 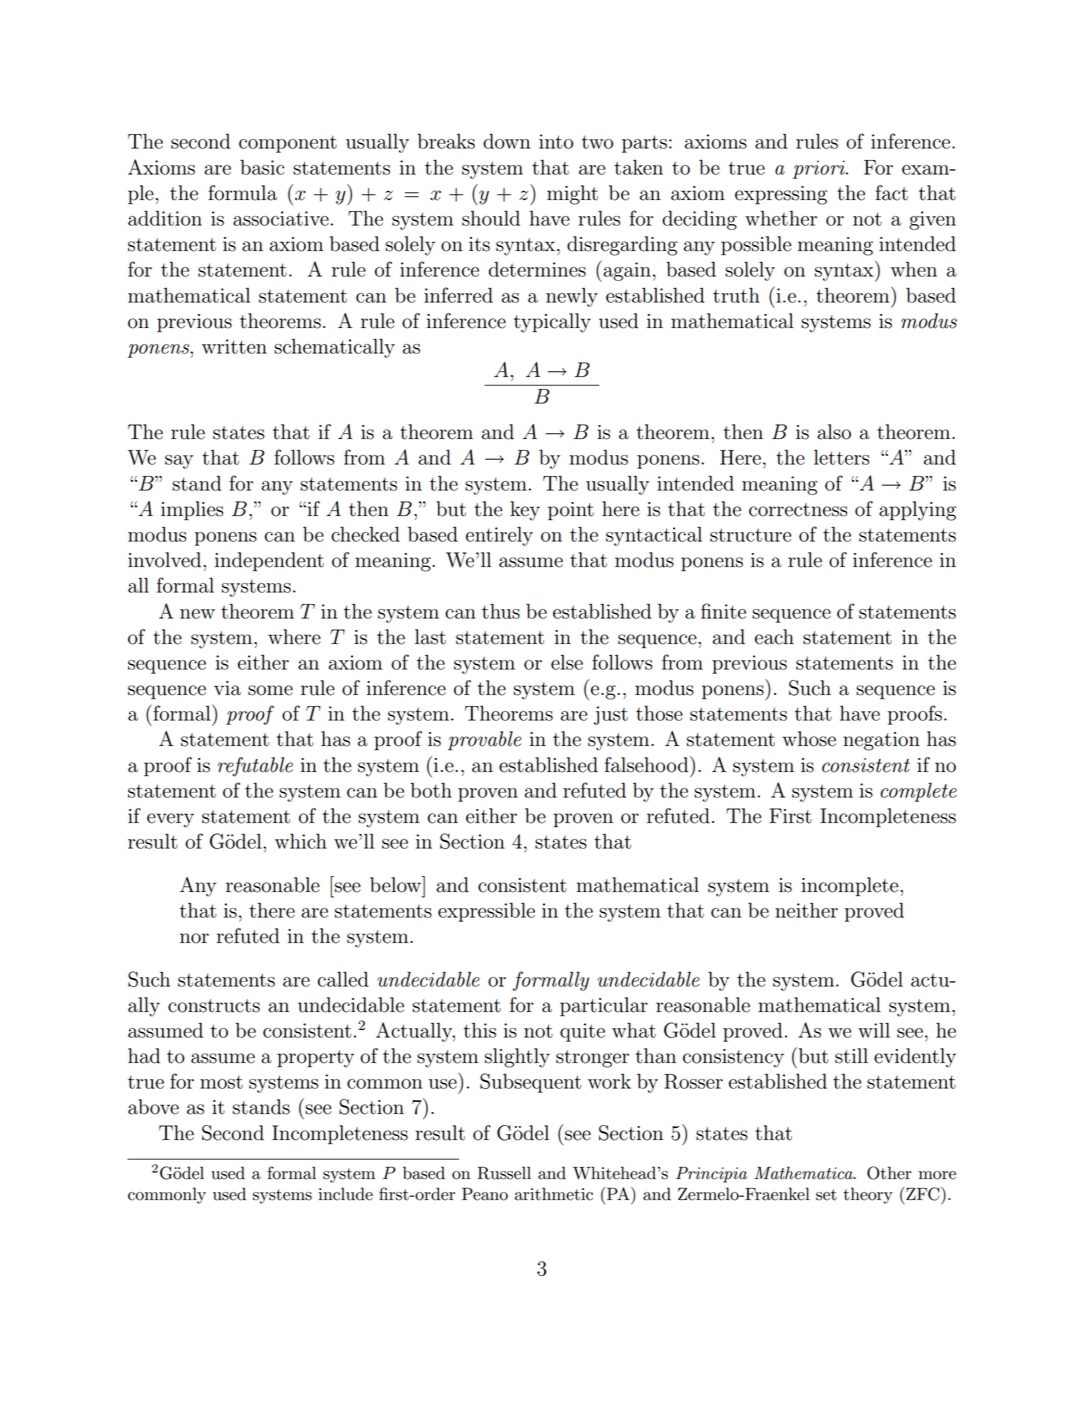 I want to click on basic, so click(x=262, y=167).
